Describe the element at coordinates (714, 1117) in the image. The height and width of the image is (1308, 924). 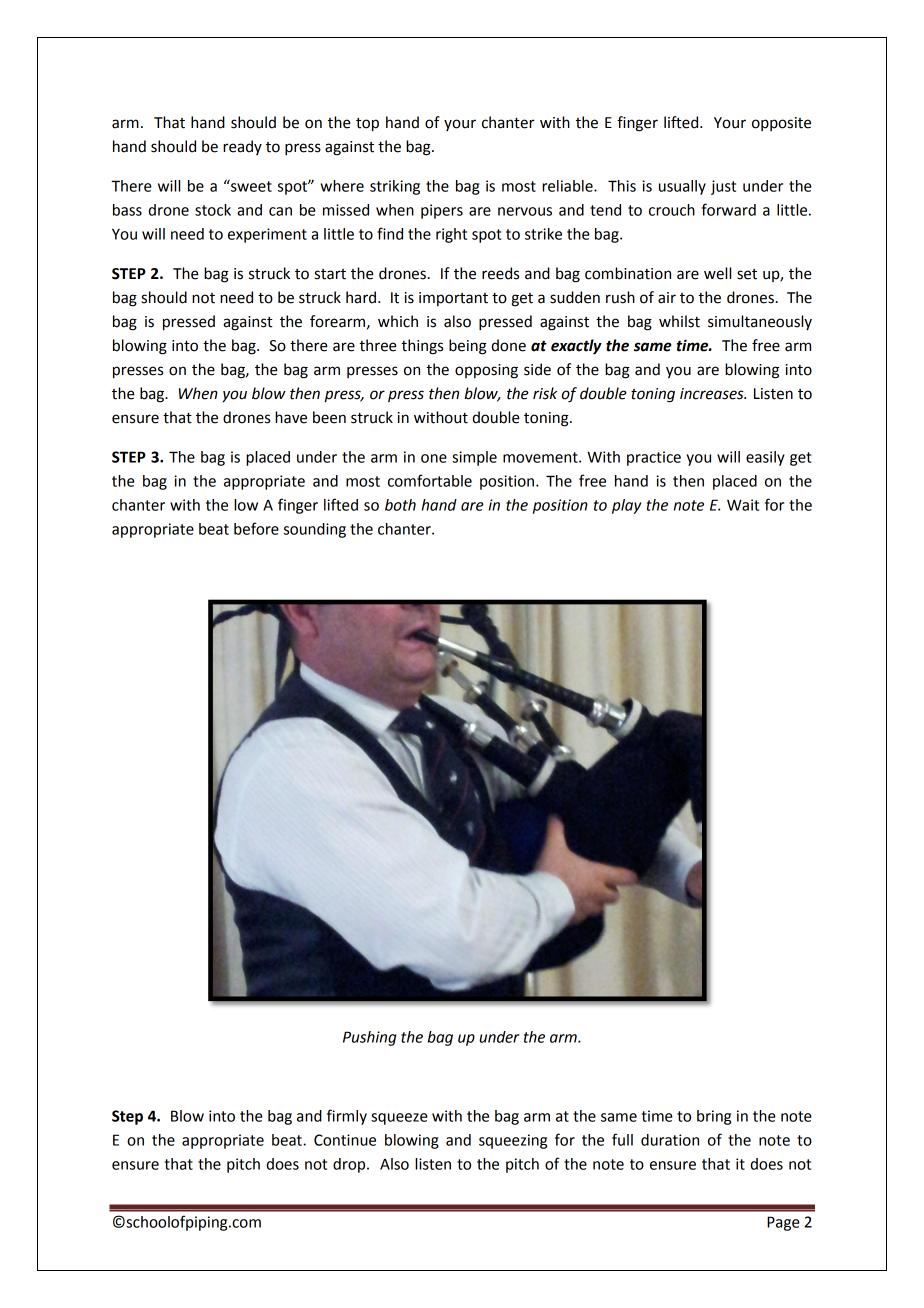
I see `bring` at that location.
